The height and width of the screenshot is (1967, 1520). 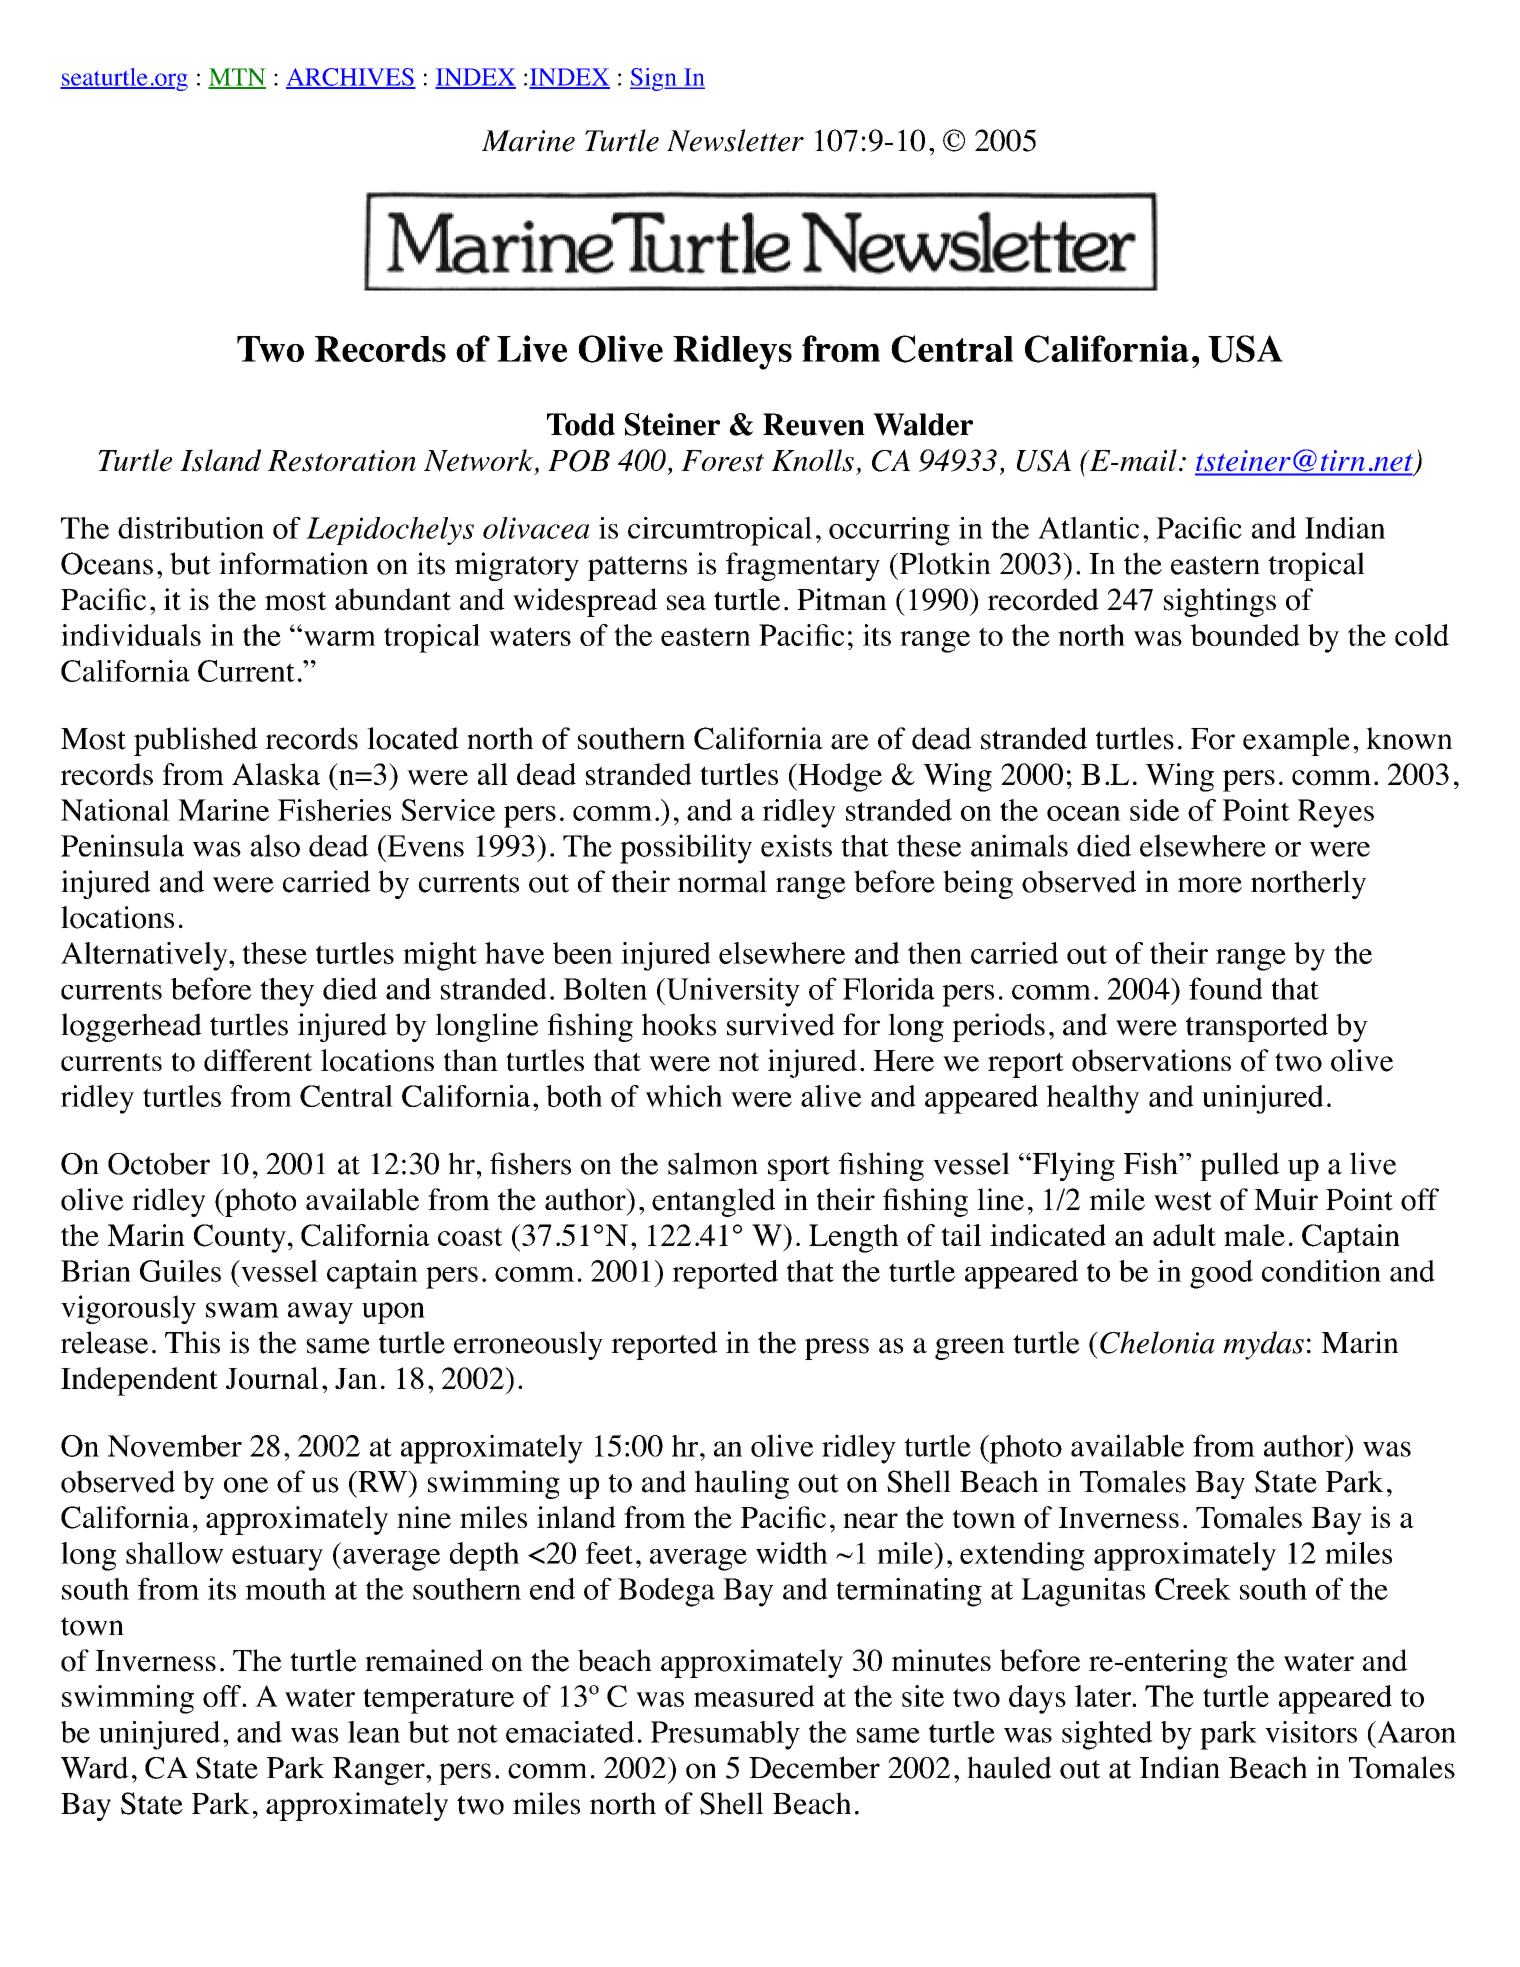 What do you see at coordinates (1220, 602) in the screenshot?
I see `sightings` at bounding box center [1220, 602].
